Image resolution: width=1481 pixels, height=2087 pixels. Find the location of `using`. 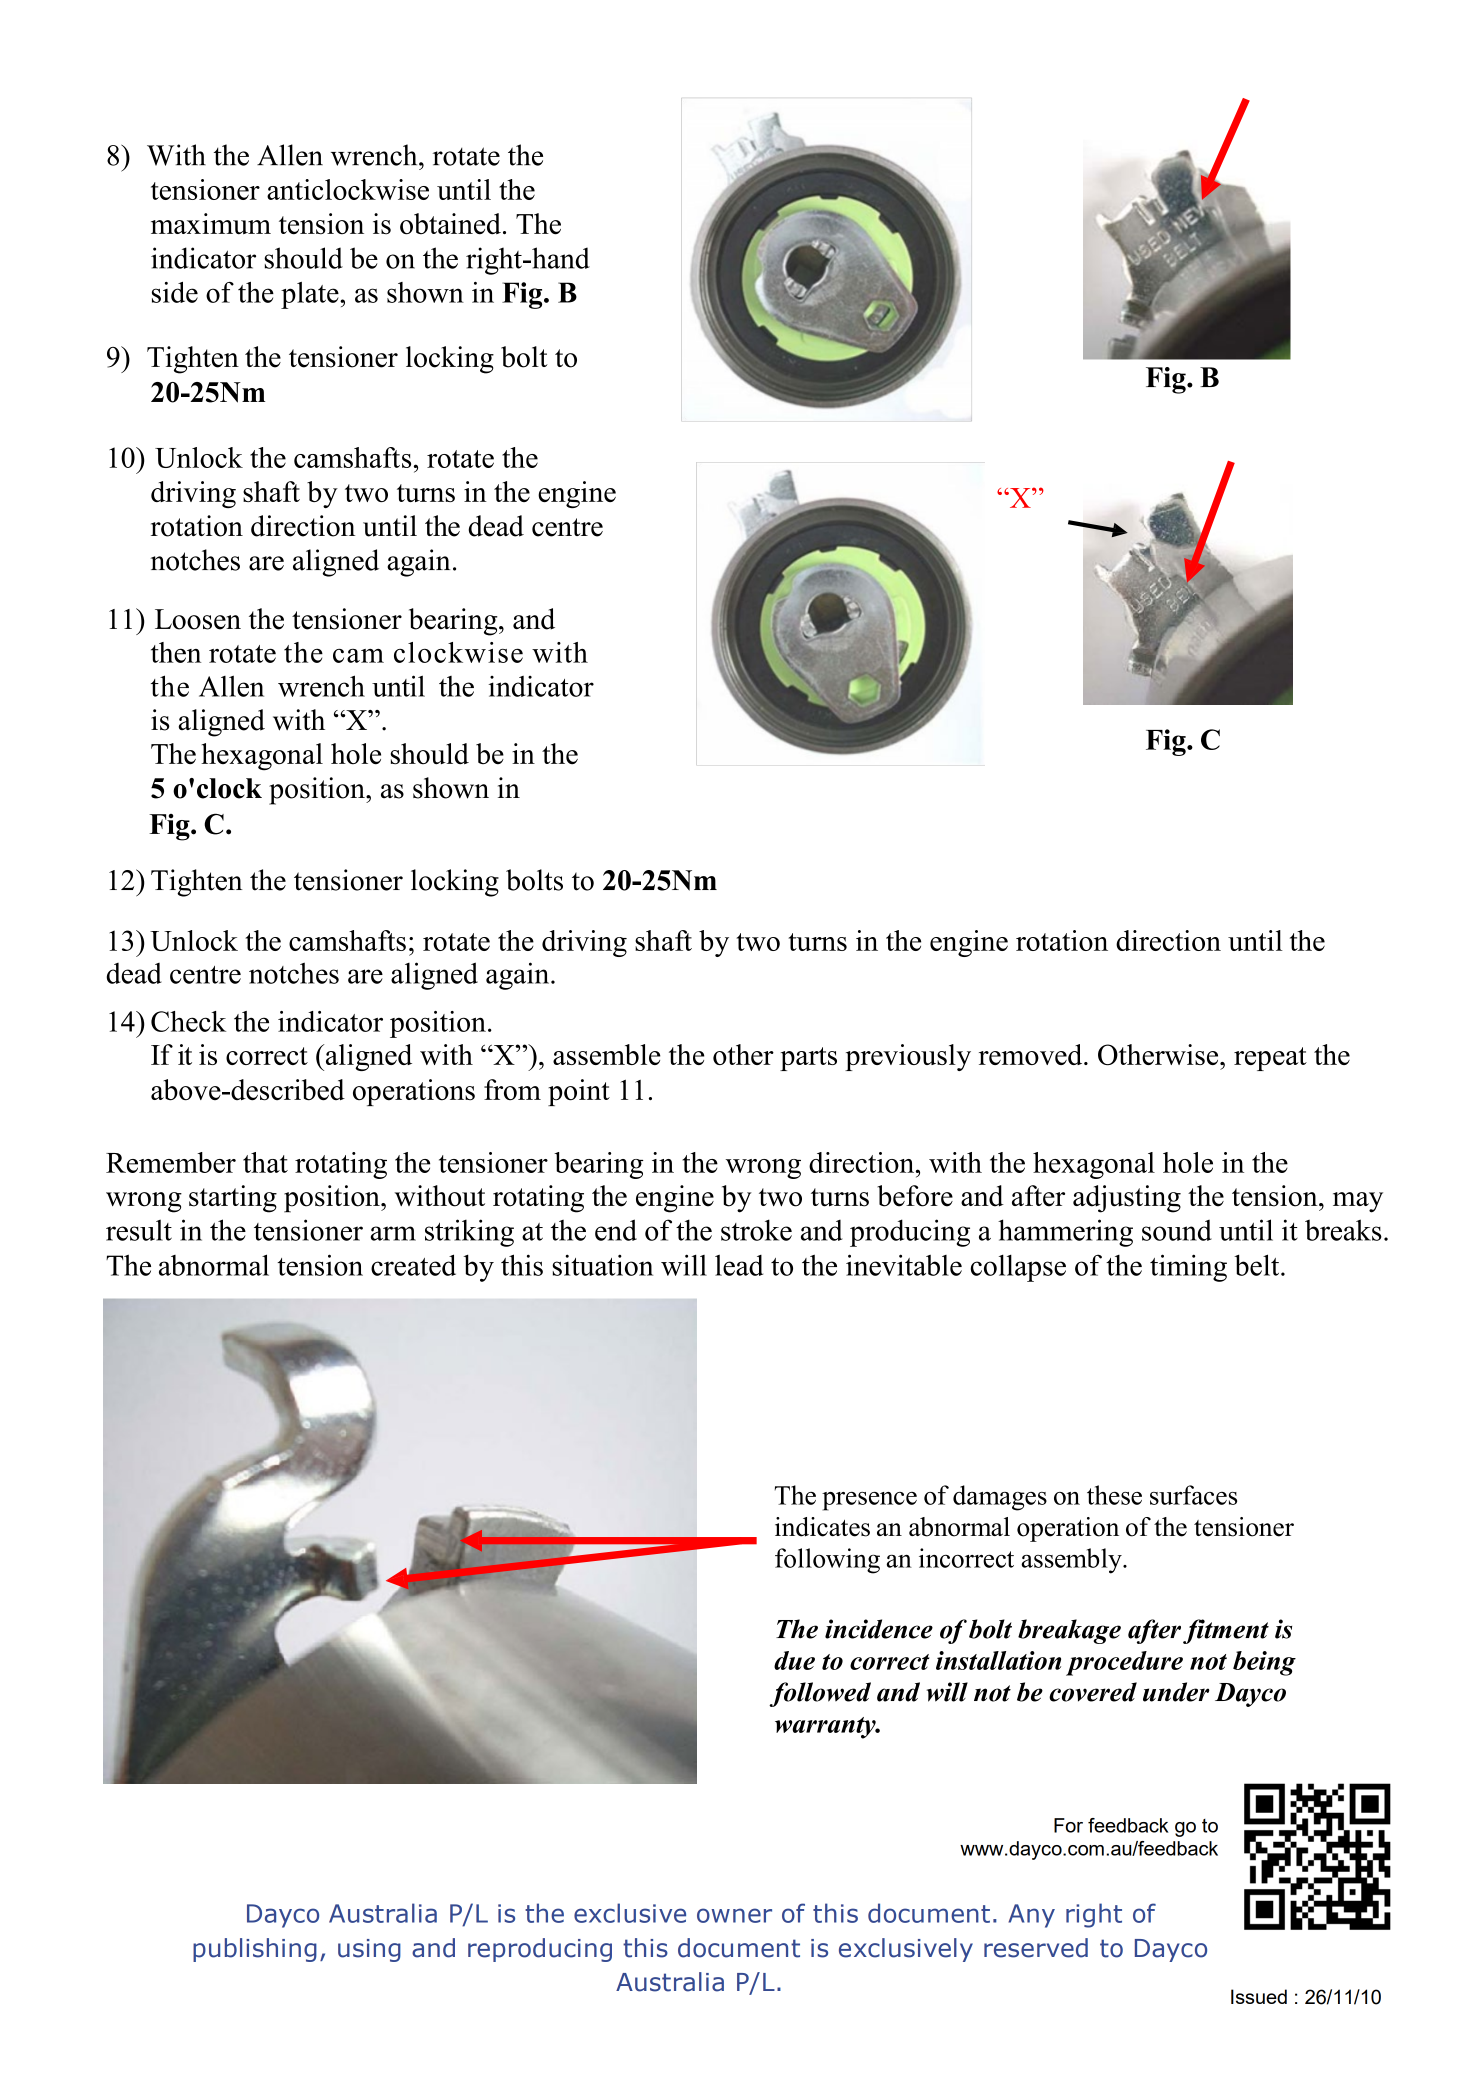

using is located at coordinates (369, 1950).
